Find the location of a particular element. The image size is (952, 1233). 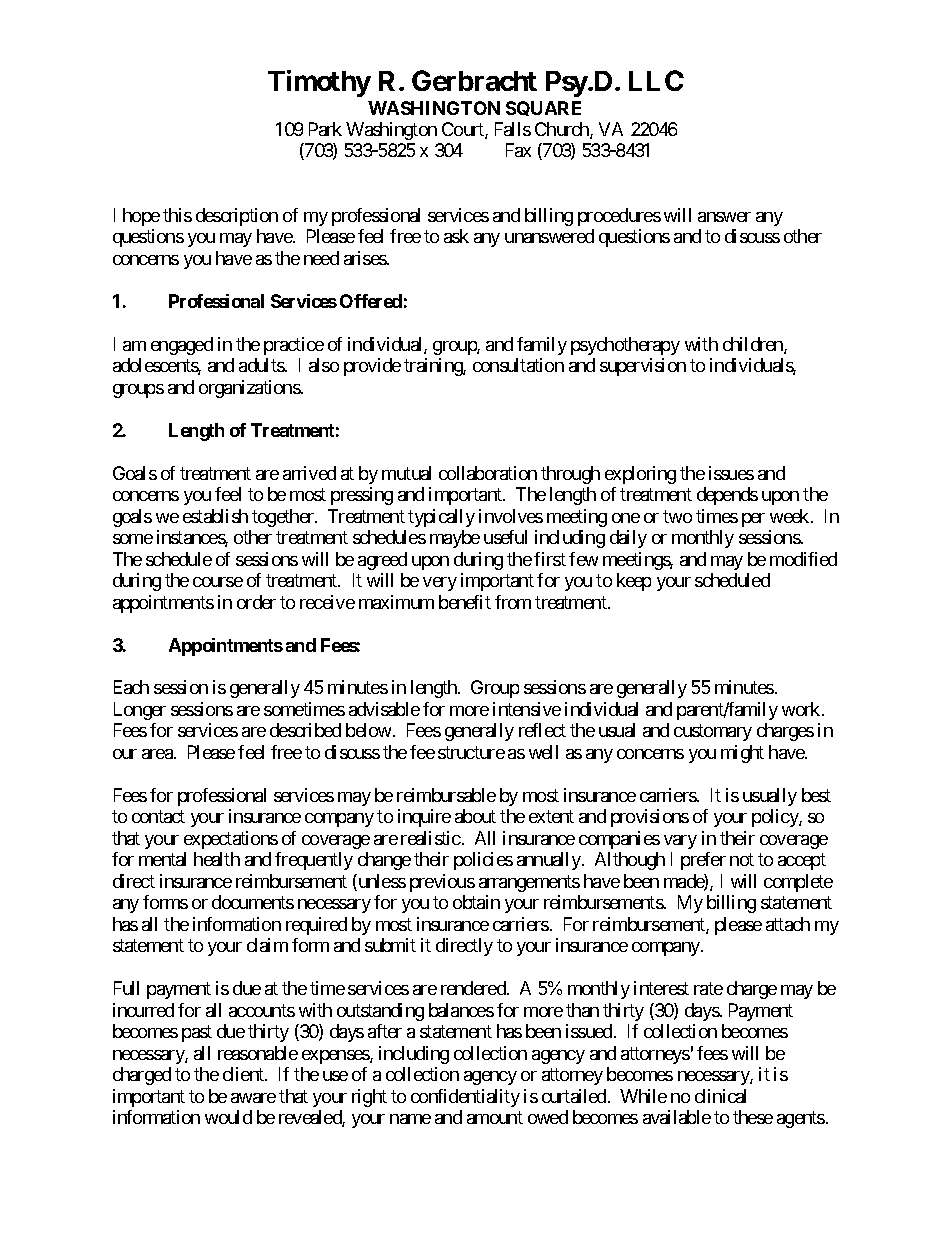

confidentiality is located at coordinates (465, 1098).
